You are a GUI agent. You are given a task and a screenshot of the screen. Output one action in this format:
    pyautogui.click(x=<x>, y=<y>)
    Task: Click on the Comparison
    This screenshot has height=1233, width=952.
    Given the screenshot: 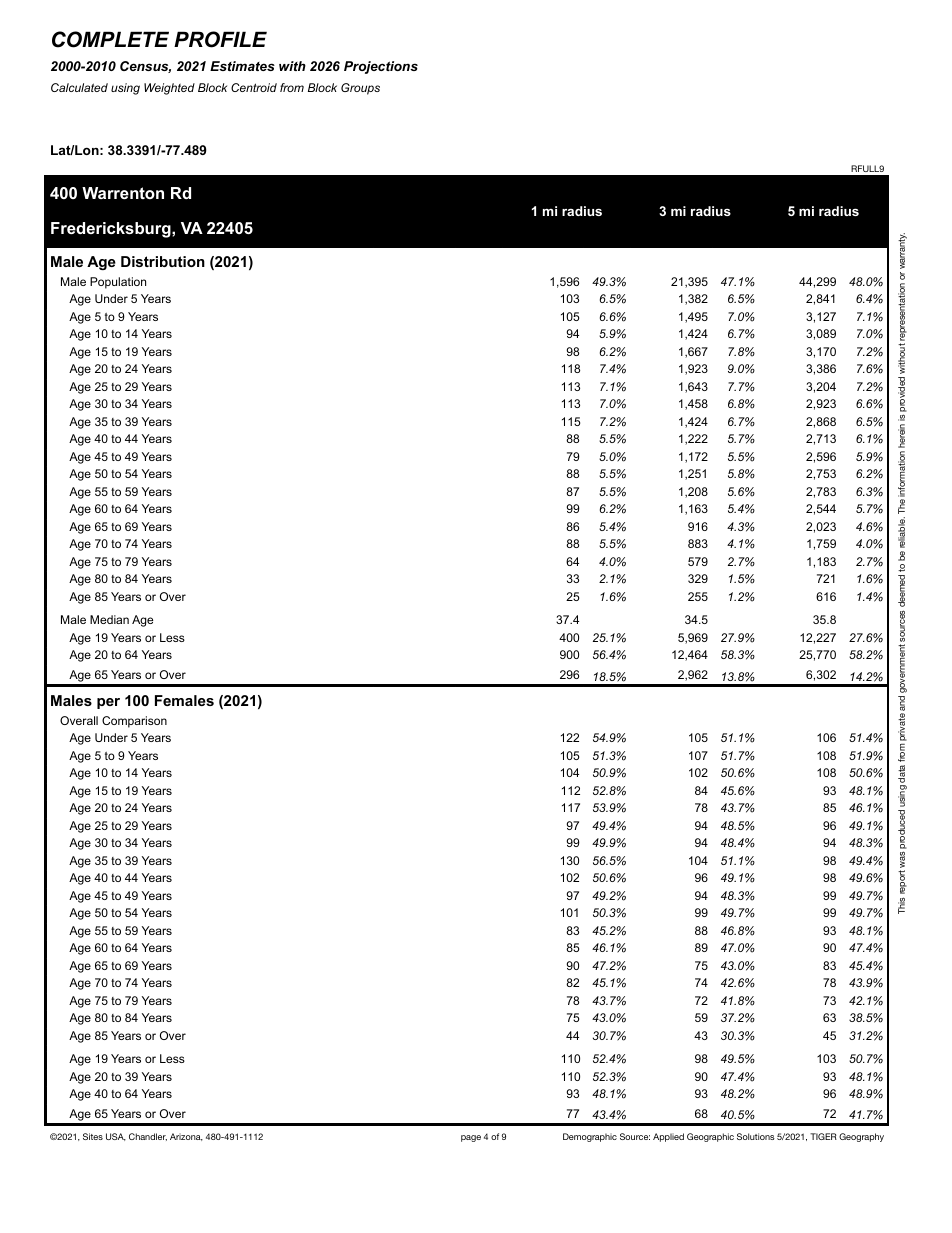 What is the action you would take?
    pyautogui.click(x=134, y=722)
